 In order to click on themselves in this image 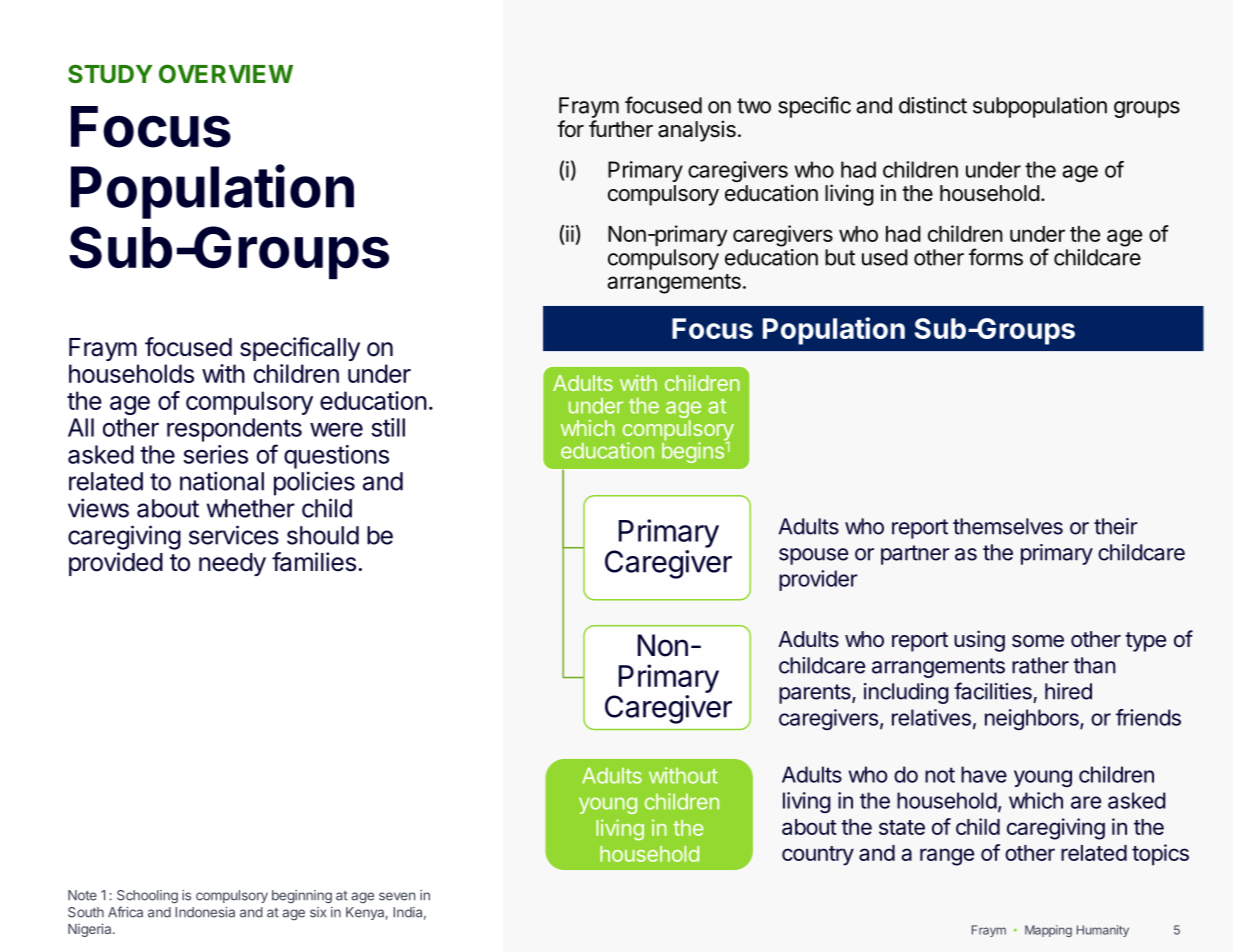, I will do `click(1008, 526)`.
